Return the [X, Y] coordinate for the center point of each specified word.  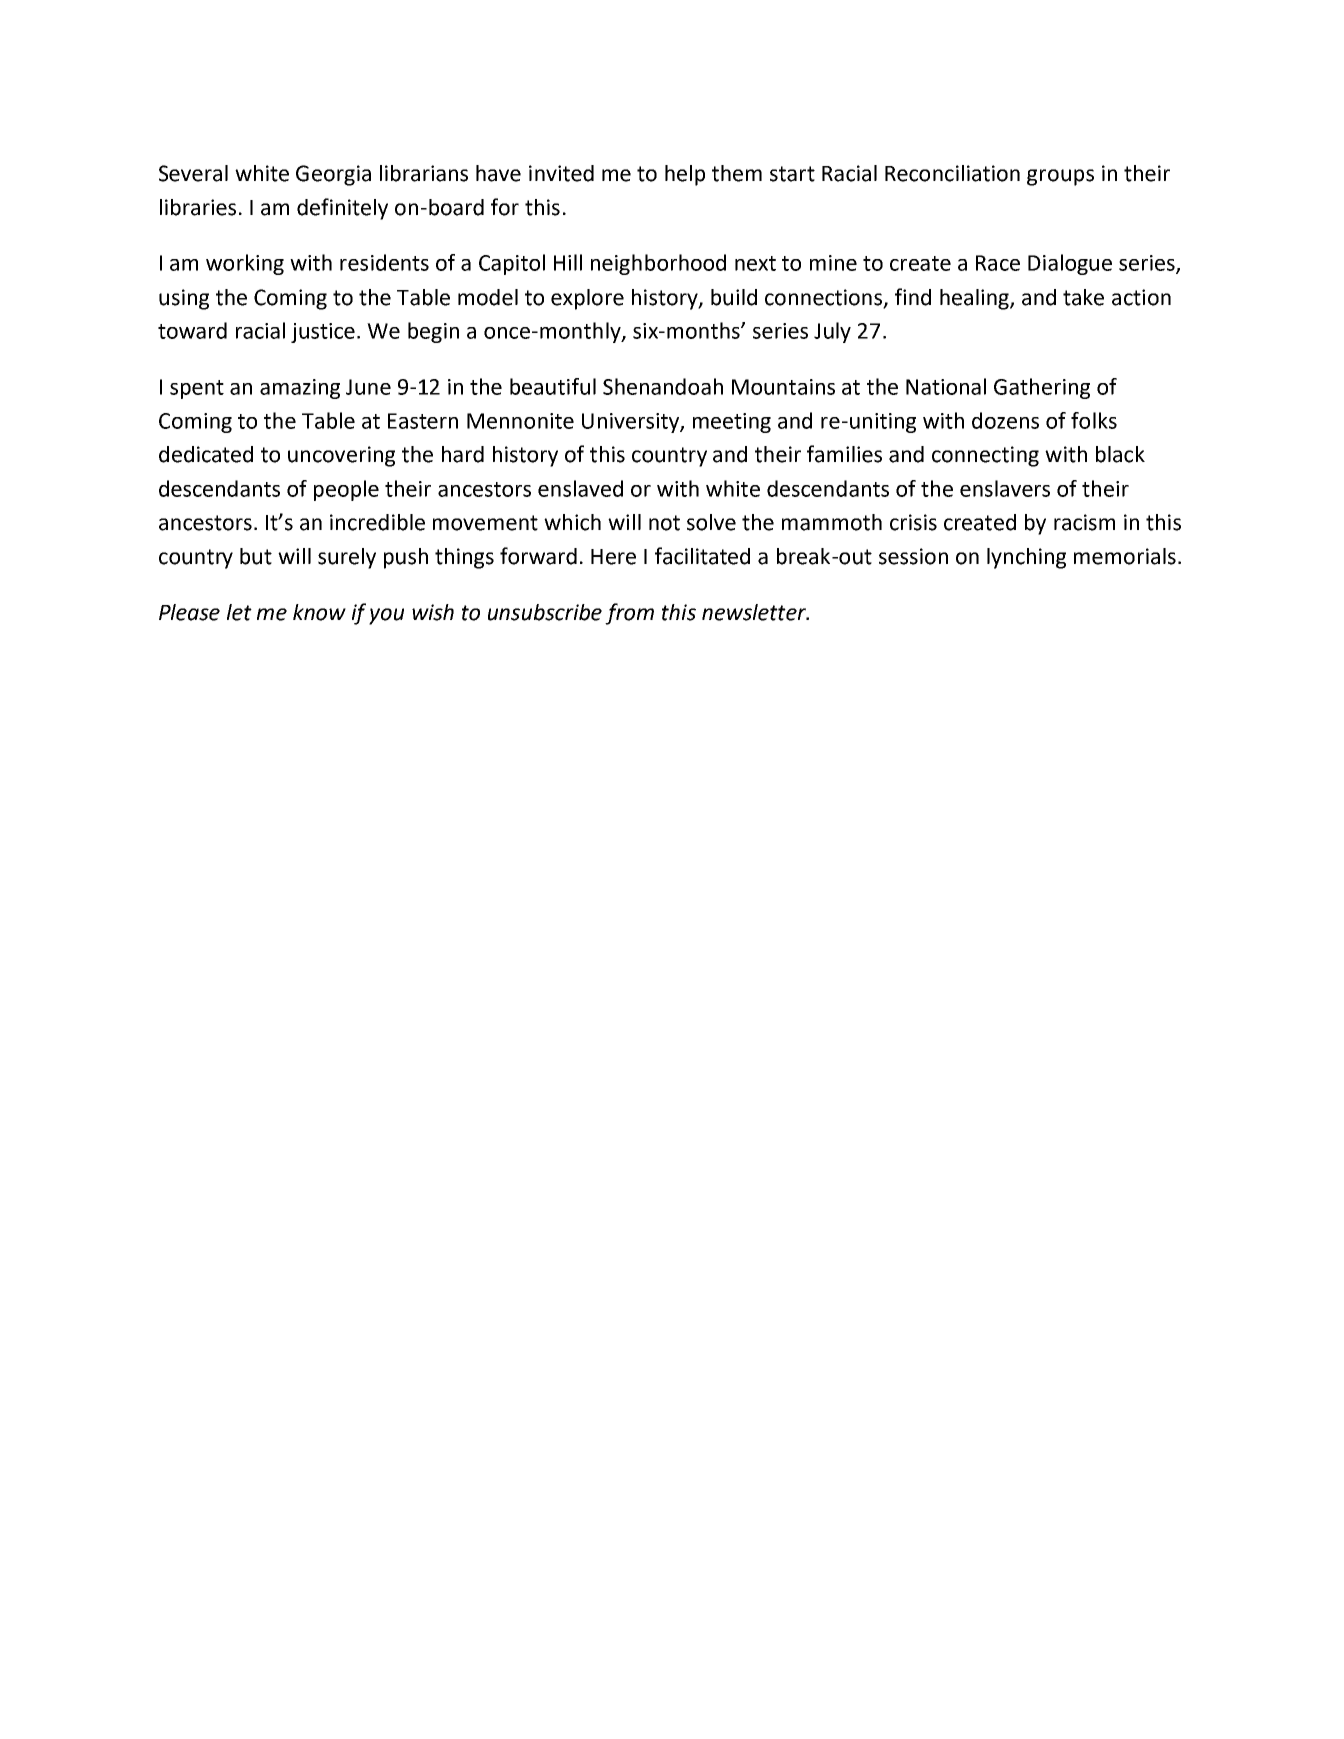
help [685, 175]
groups [1060, 177]
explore [587, 299]
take [1083, 297]
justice [324, 333]
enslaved [580, 488]
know [319, 612]
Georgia [333, 175]
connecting [985, 456]
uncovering [341, 456]
